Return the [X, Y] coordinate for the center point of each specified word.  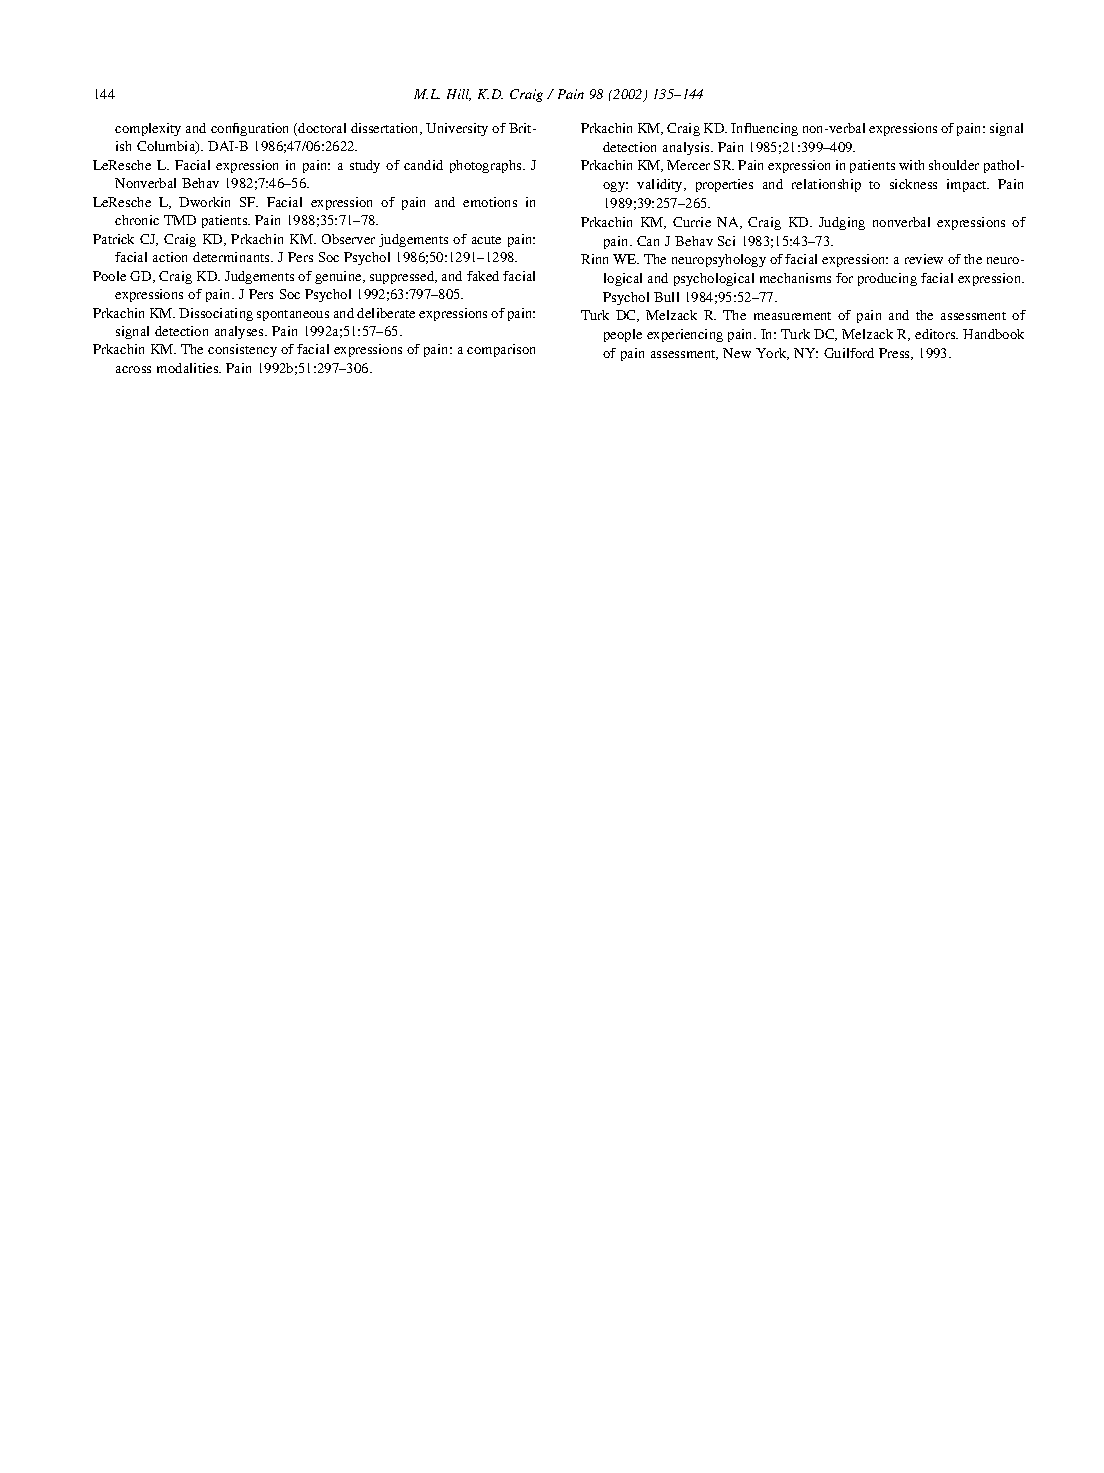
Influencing [764, 129]
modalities [189, 368]
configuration [249, 129]
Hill [459, 95]
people [623, 335]
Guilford [849, 353]
